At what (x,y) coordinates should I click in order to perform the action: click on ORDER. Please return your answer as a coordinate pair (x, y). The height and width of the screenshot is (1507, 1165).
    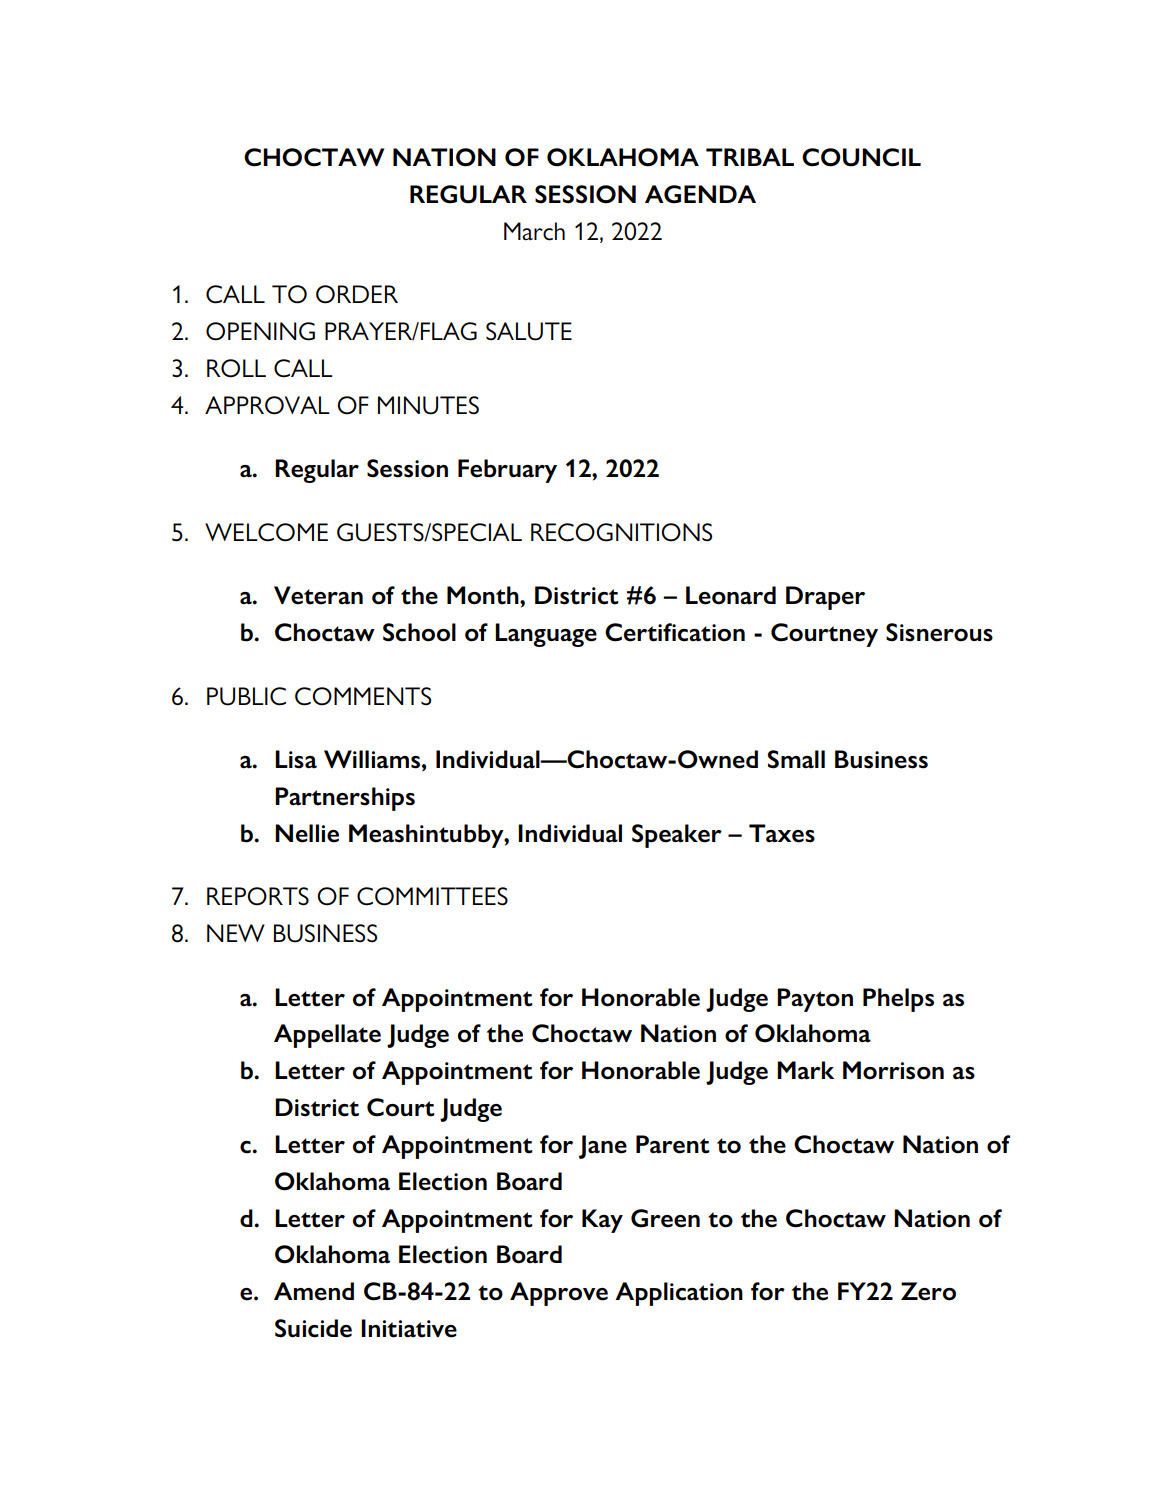
    Looking at the image, I should click on (357, 294).
